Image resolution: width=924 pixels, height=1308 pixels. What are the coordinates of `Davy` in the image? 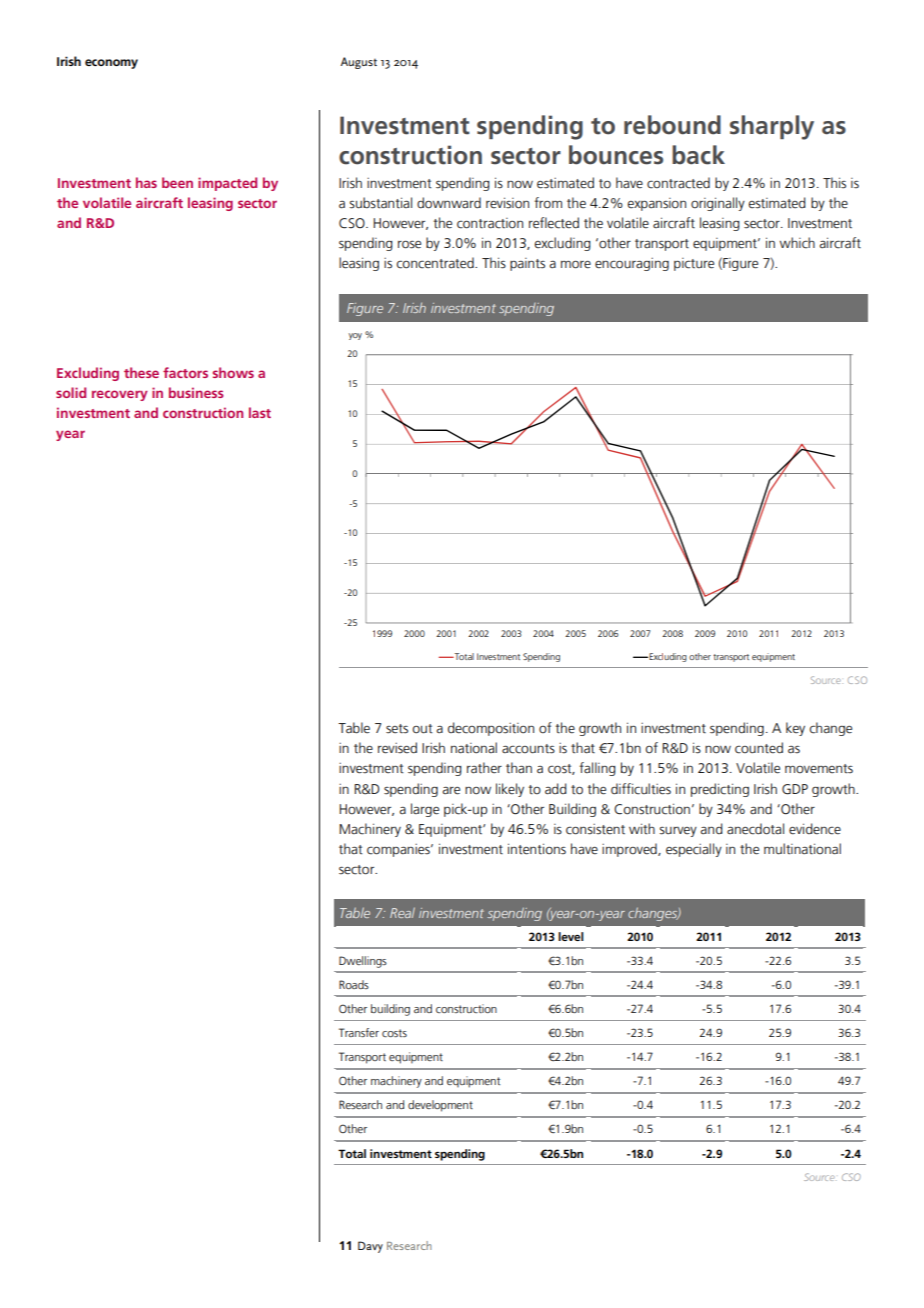 It's located at (370, 1247).
